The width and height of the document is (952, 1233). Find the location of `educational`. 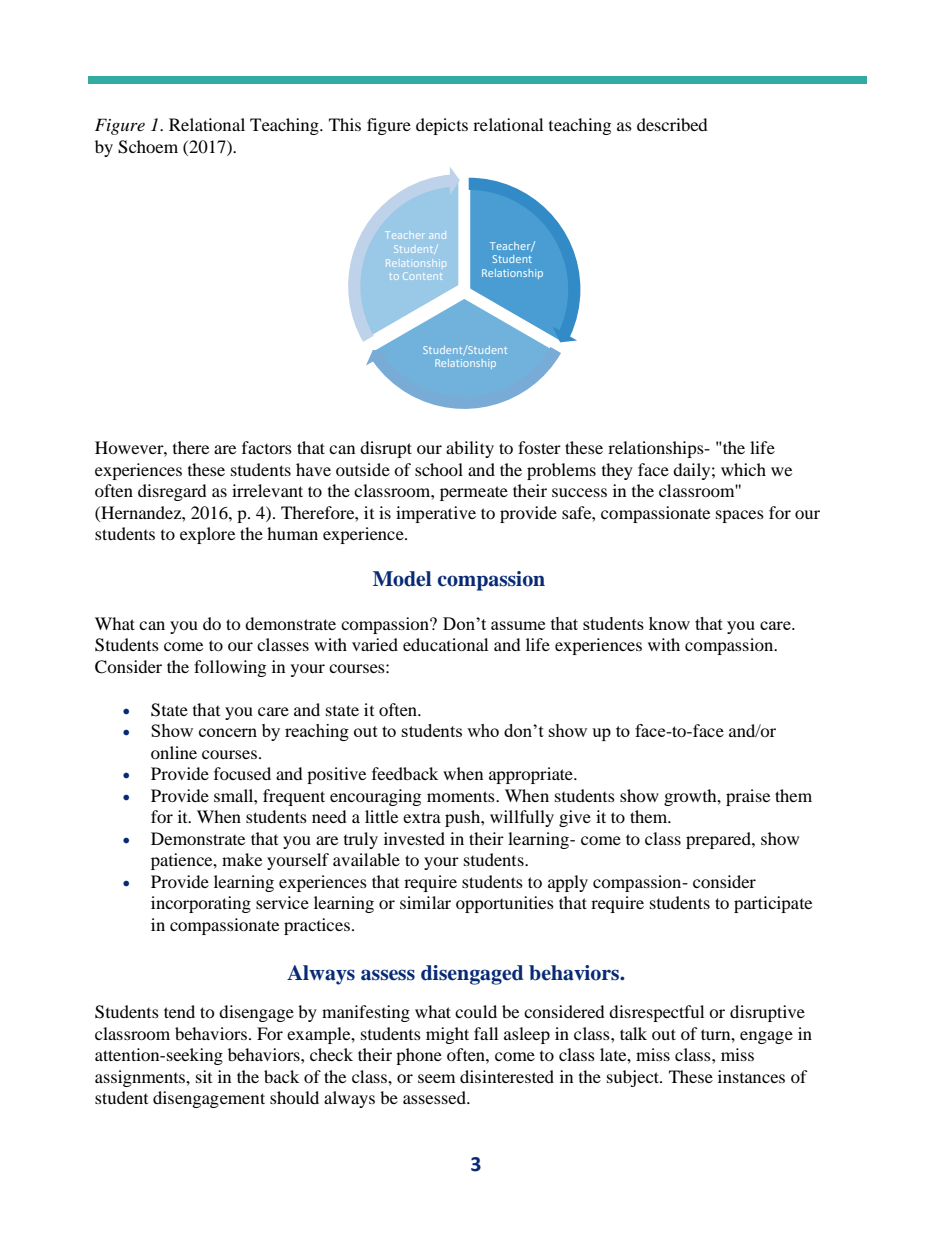

educational is located at coordinates (445, 644).
